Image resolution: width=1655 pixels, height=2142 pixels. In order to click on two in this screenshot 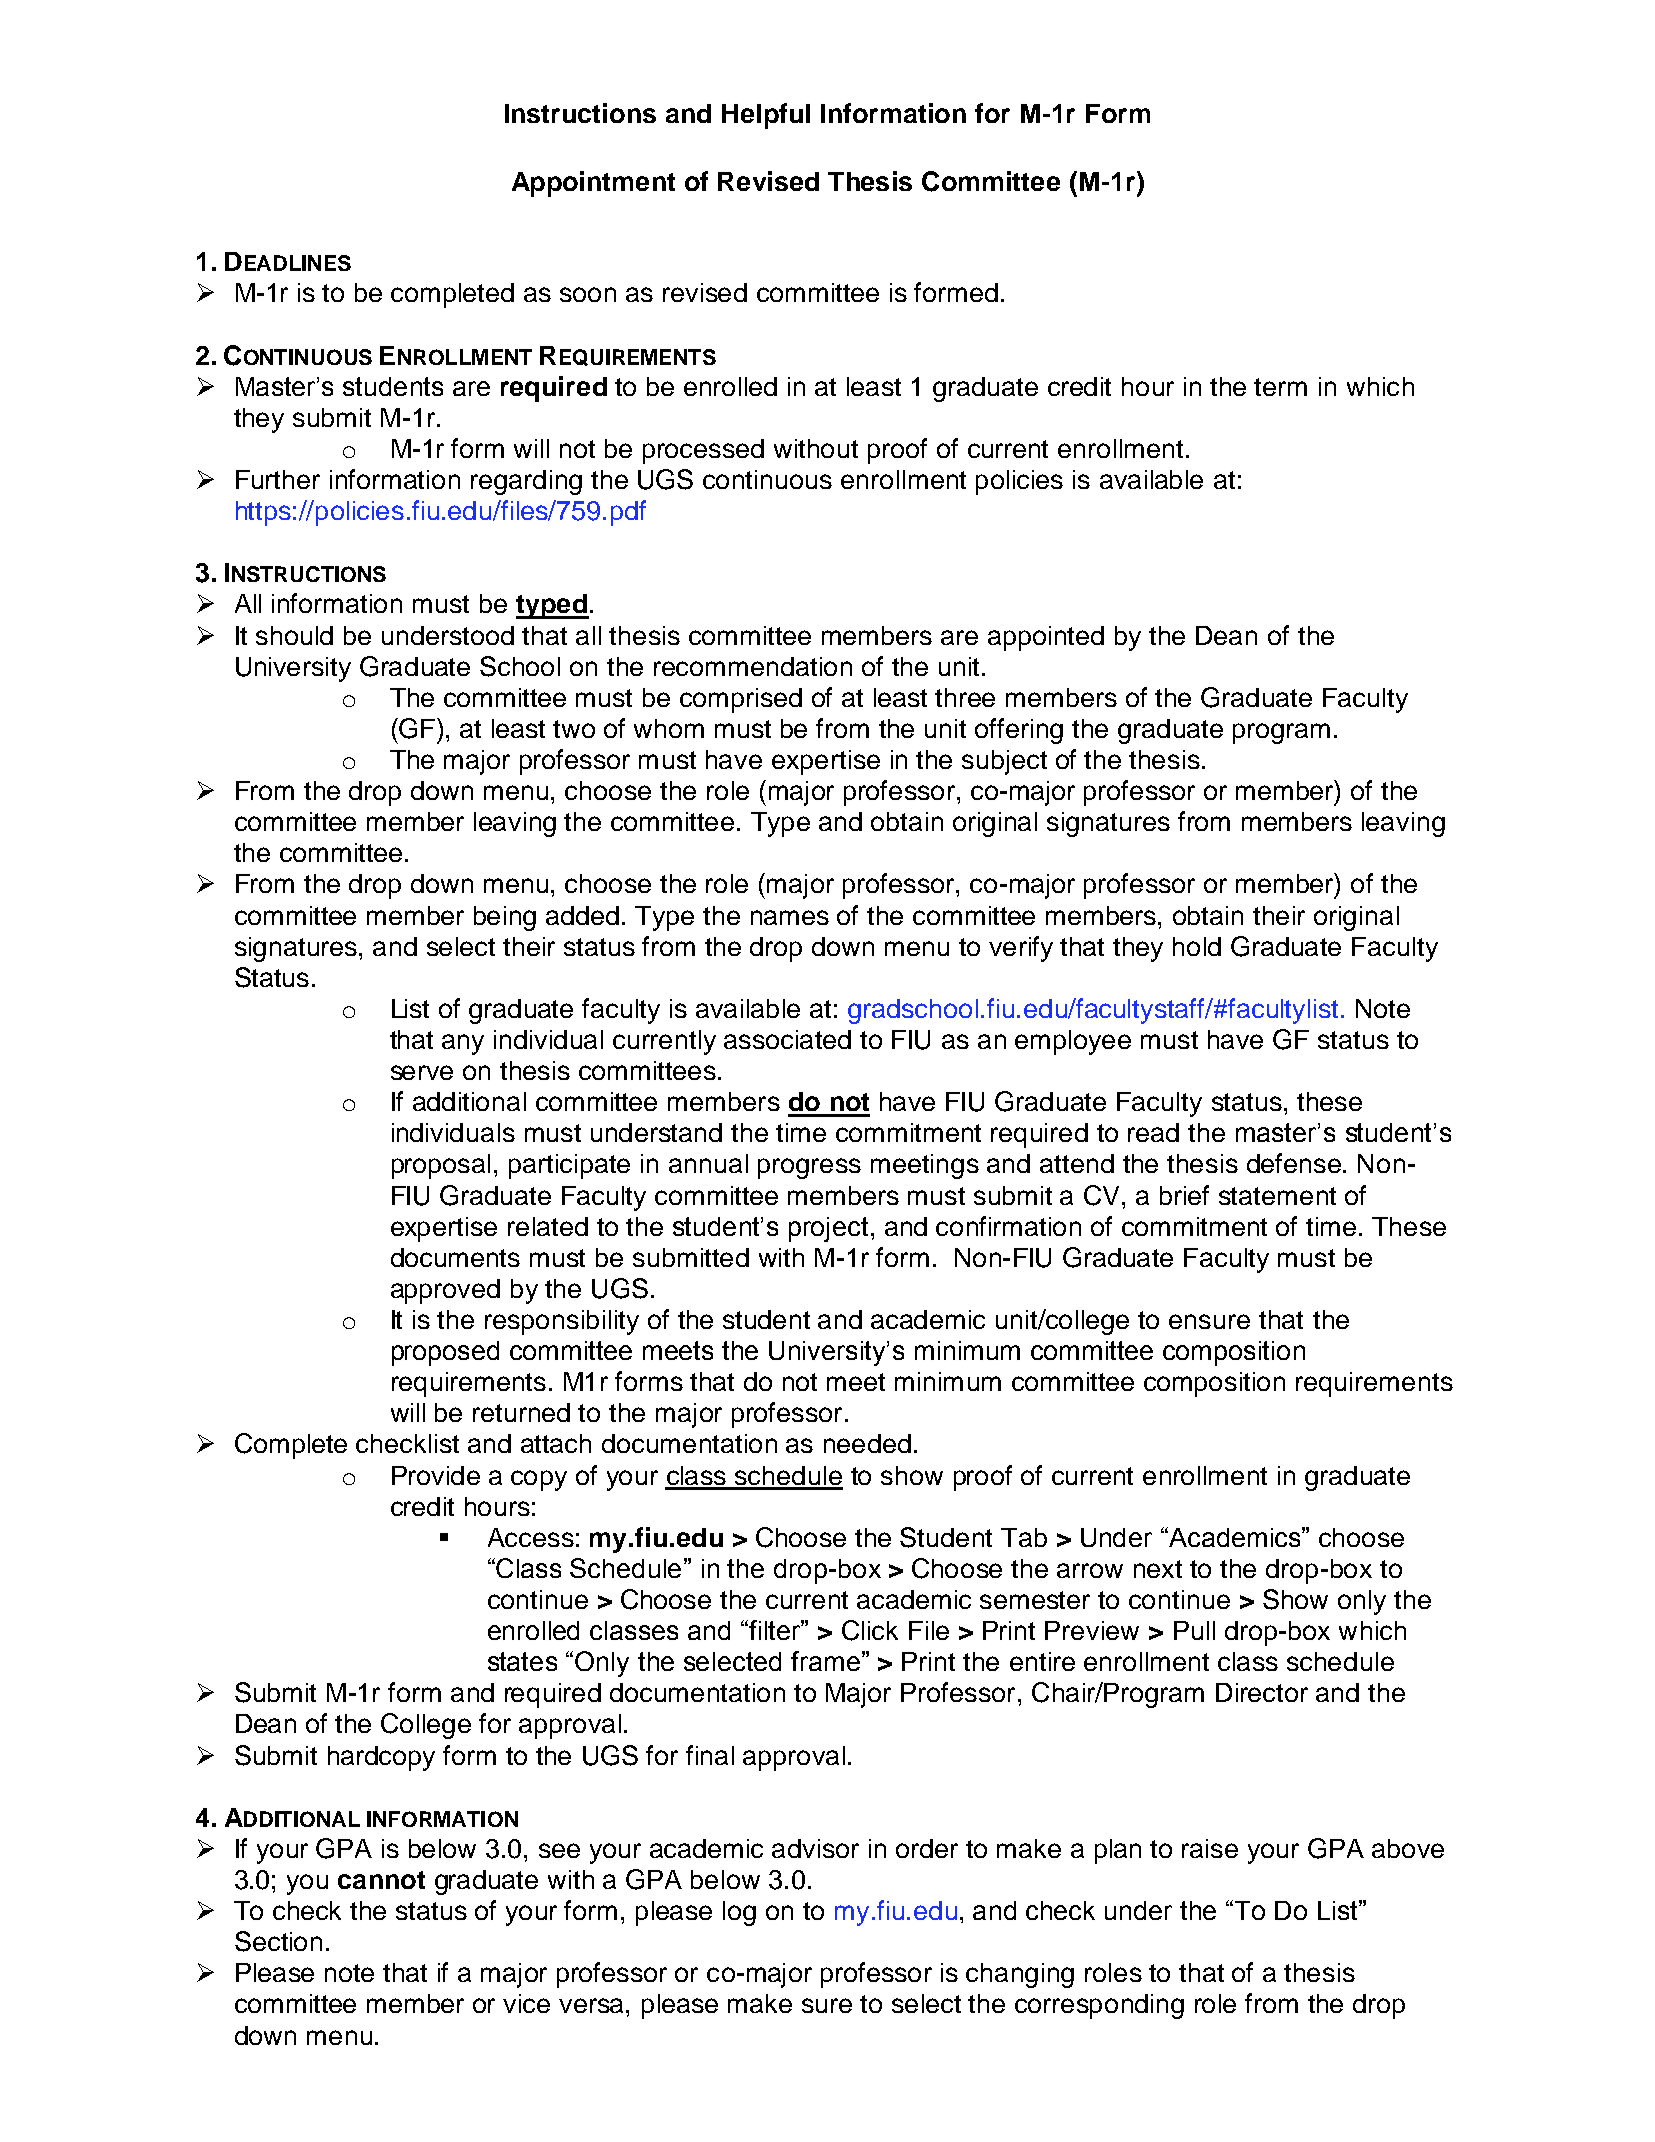, I will do `click(574, 729)`.
